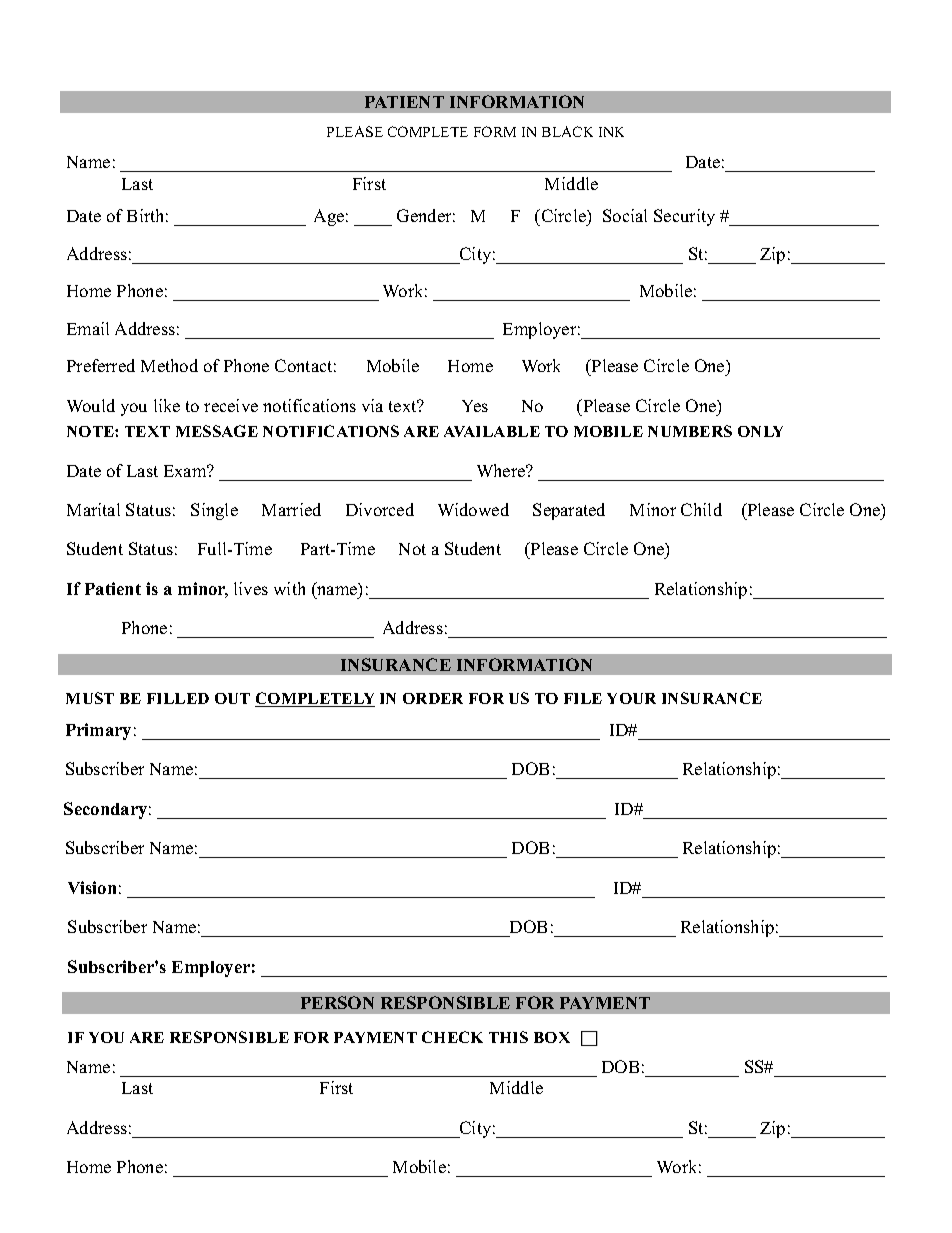 The image size is (952, 1233). Describe the element at coordinates (337, 1002) in the page. I see `PERSON` at that location.
